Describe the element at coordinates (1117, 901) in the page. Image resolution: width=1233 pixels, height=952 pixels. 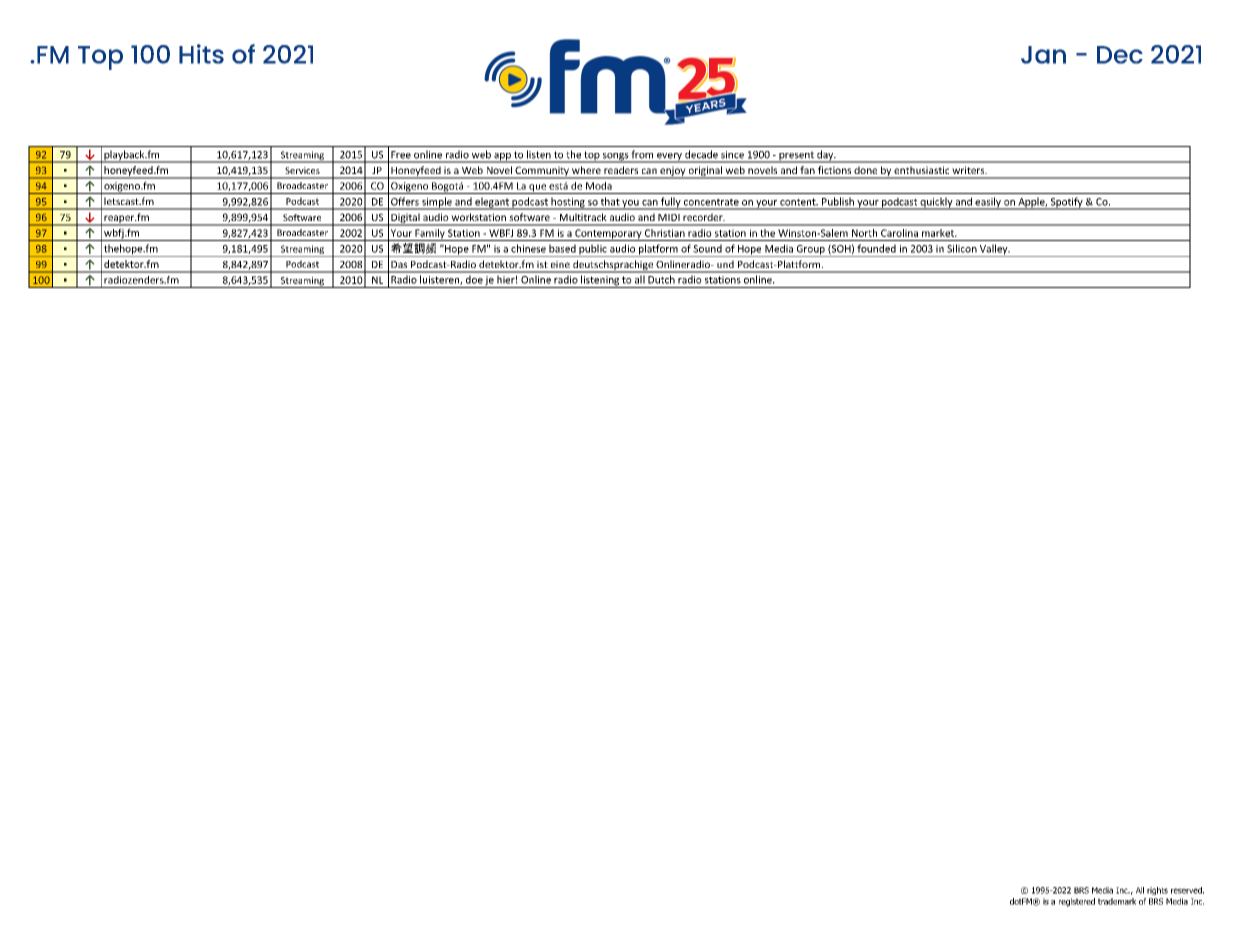
I see `trademark` at that location.
